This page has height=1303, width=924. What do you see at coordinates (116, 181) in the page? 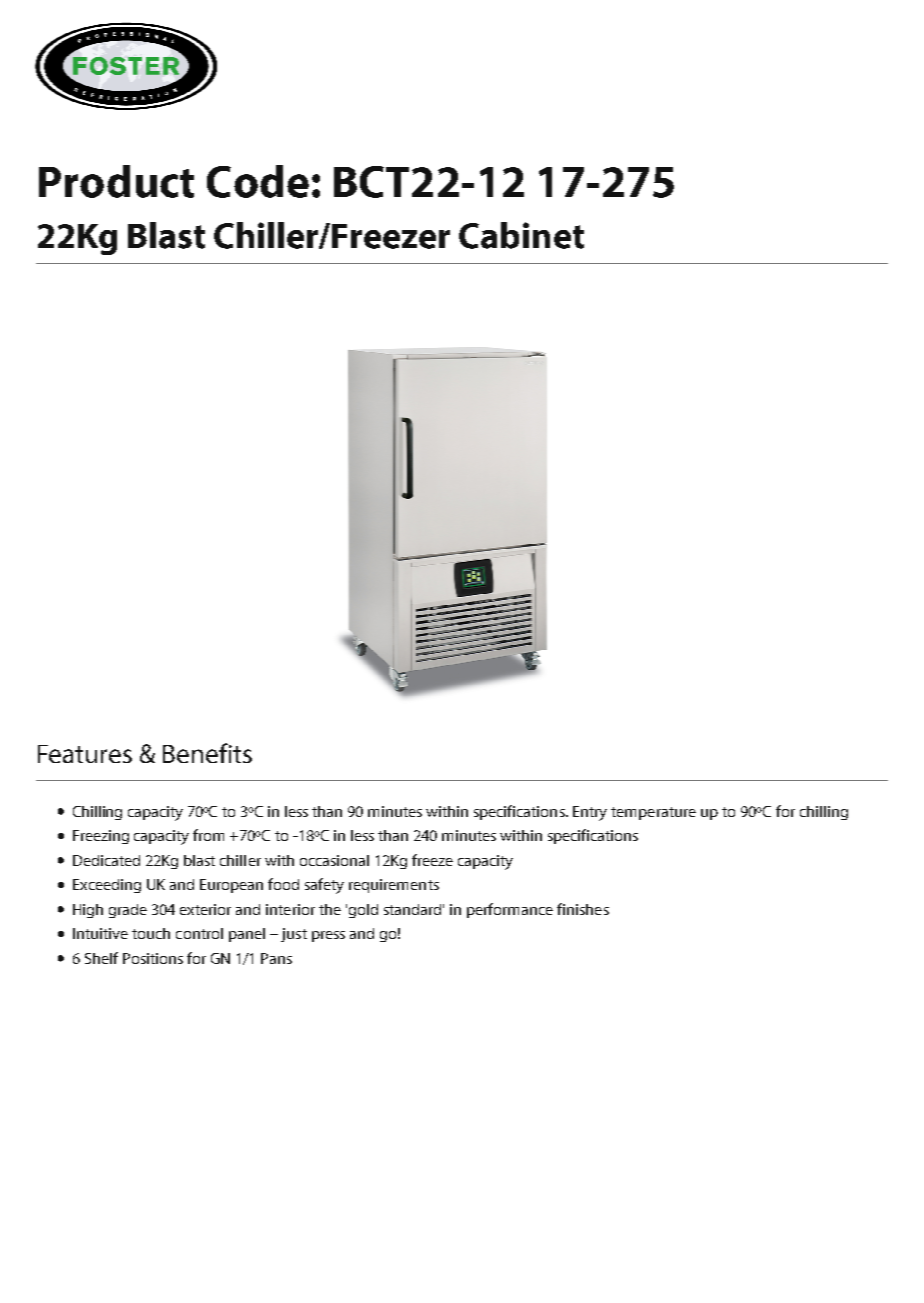
I see `Product` at bounding box center [116, 181].
